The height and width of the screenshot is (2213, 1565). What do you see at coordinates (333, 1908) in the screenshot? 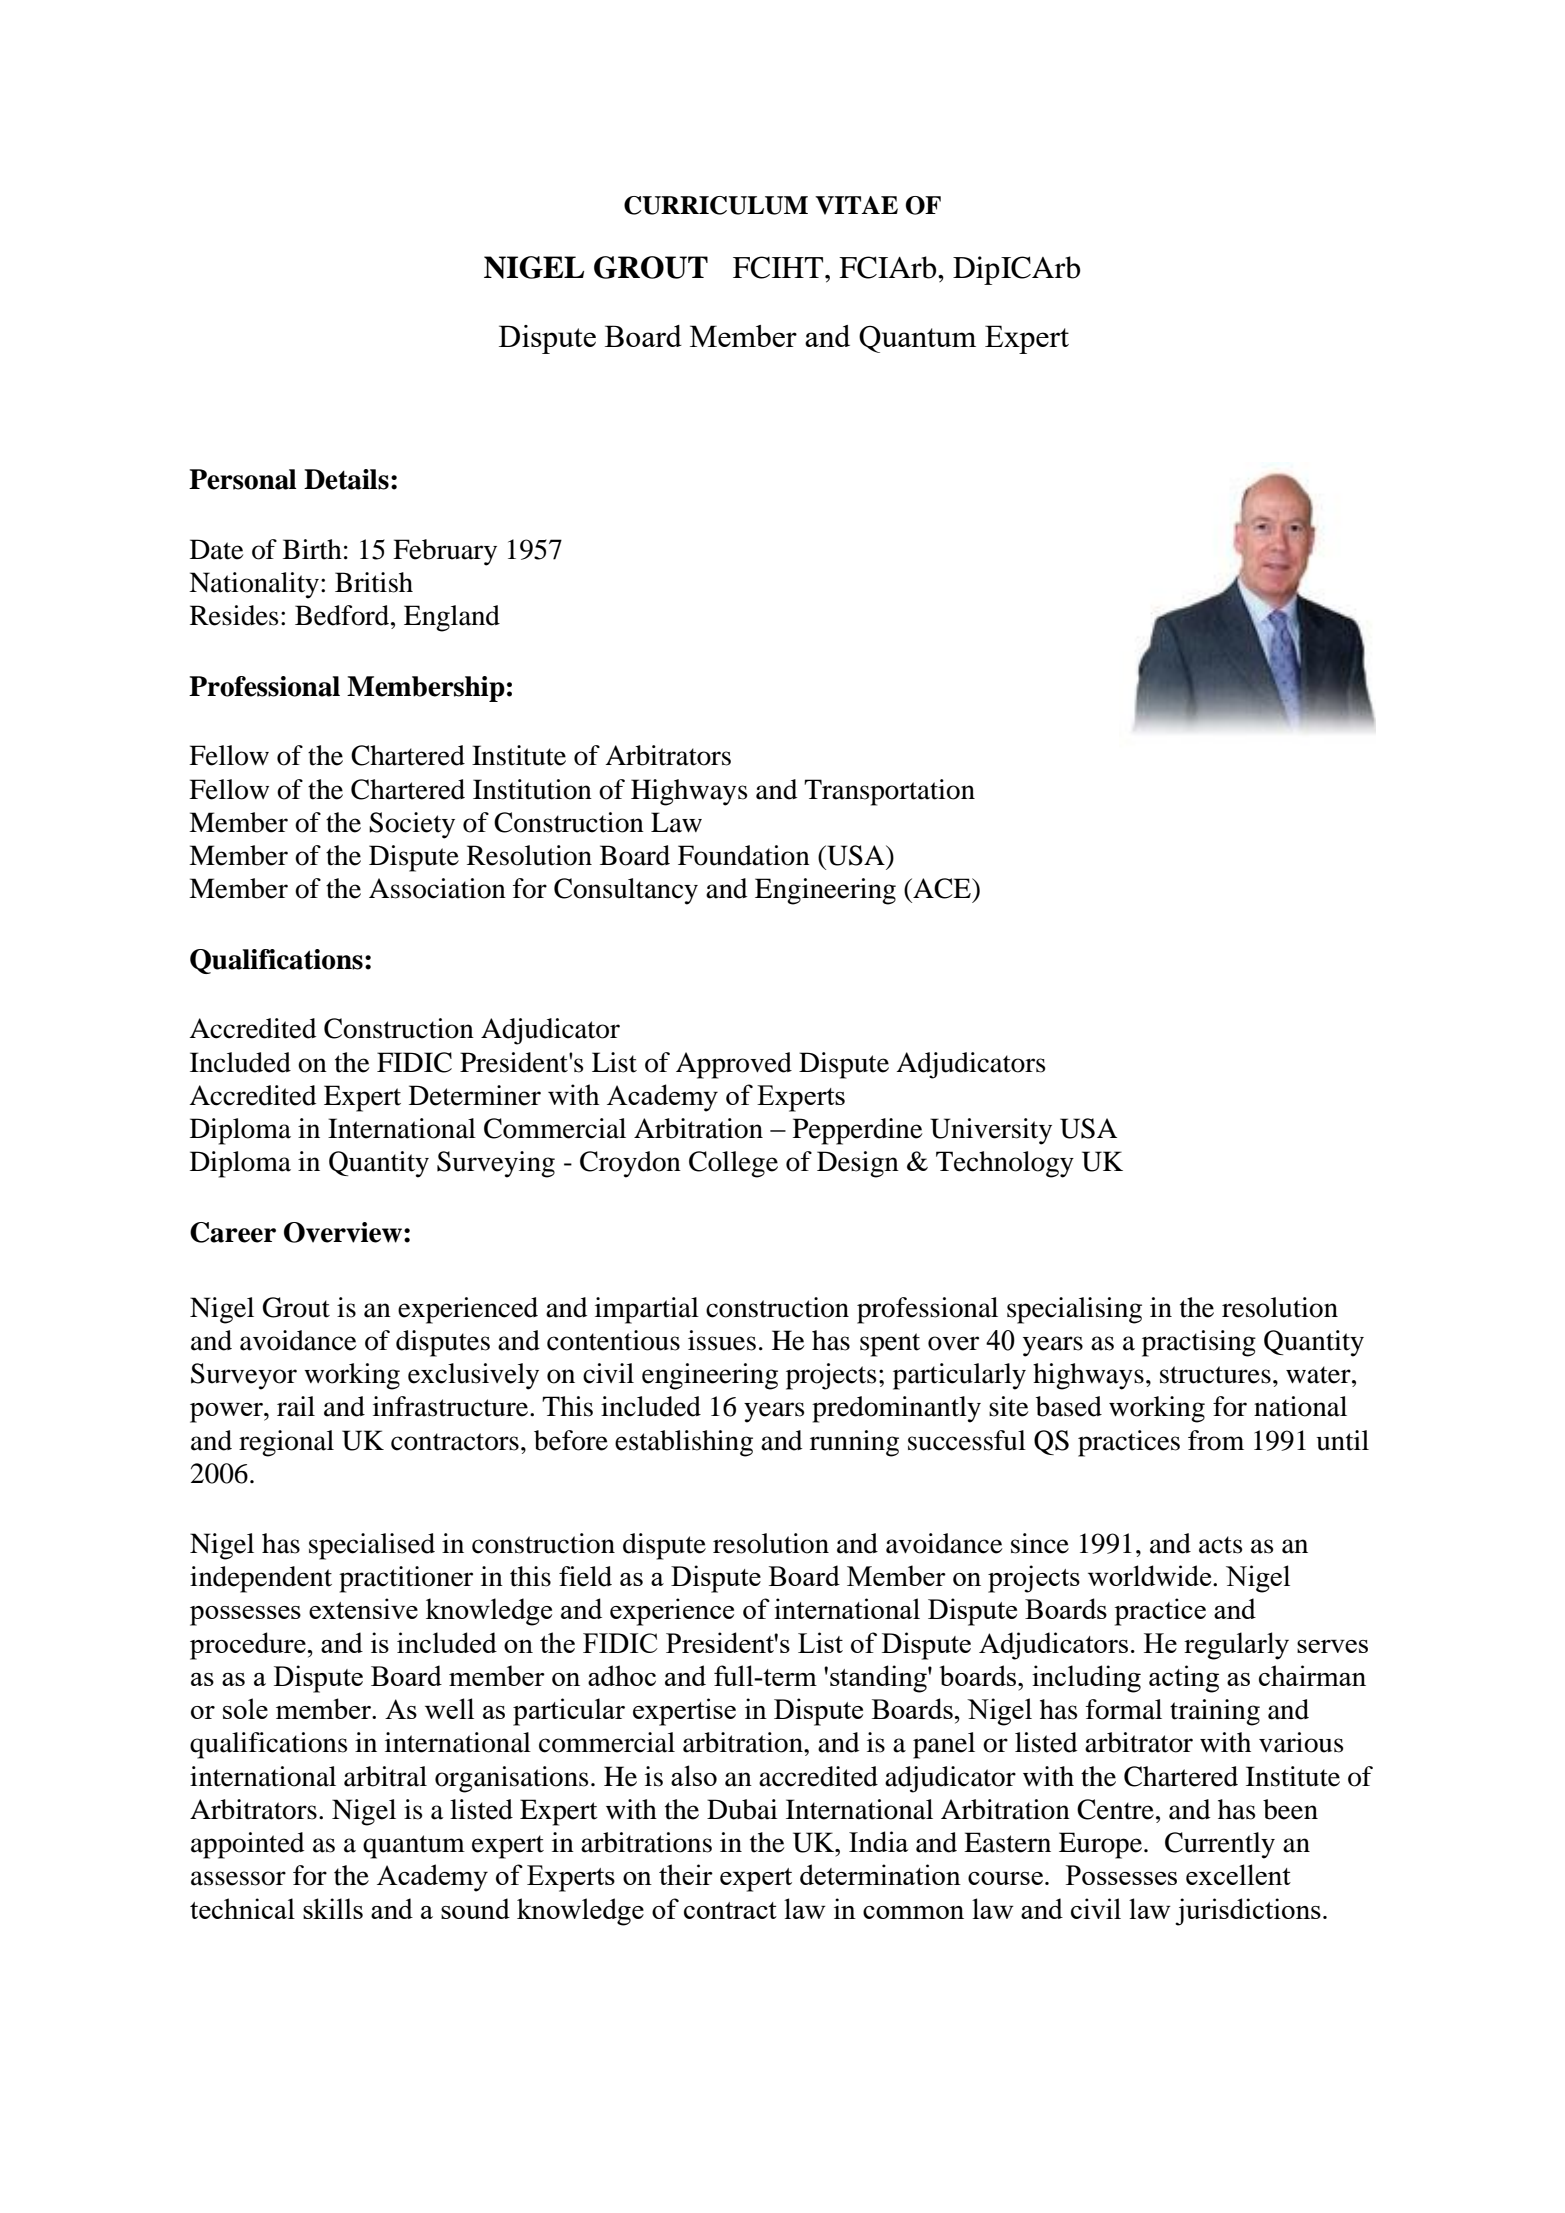
I see `skills` at bounding box center [333, 1908].
